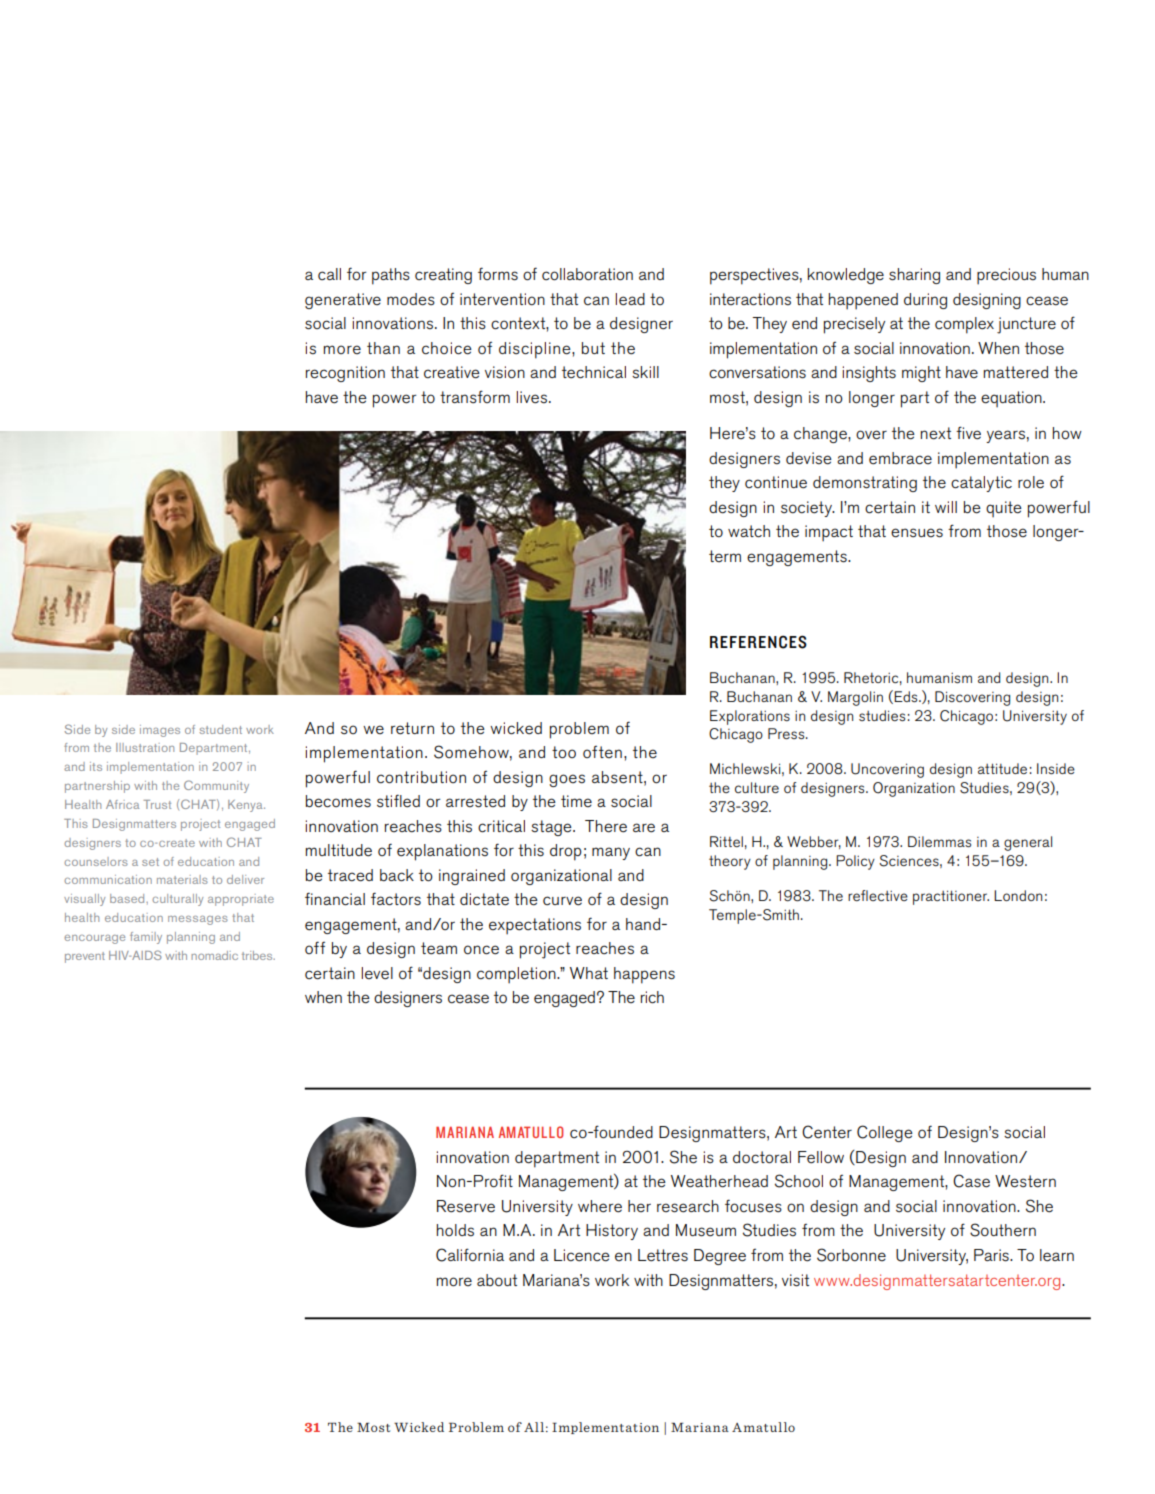 This page has width=1155, height=1494. I want to click on collaboration, so click(587, 274).
